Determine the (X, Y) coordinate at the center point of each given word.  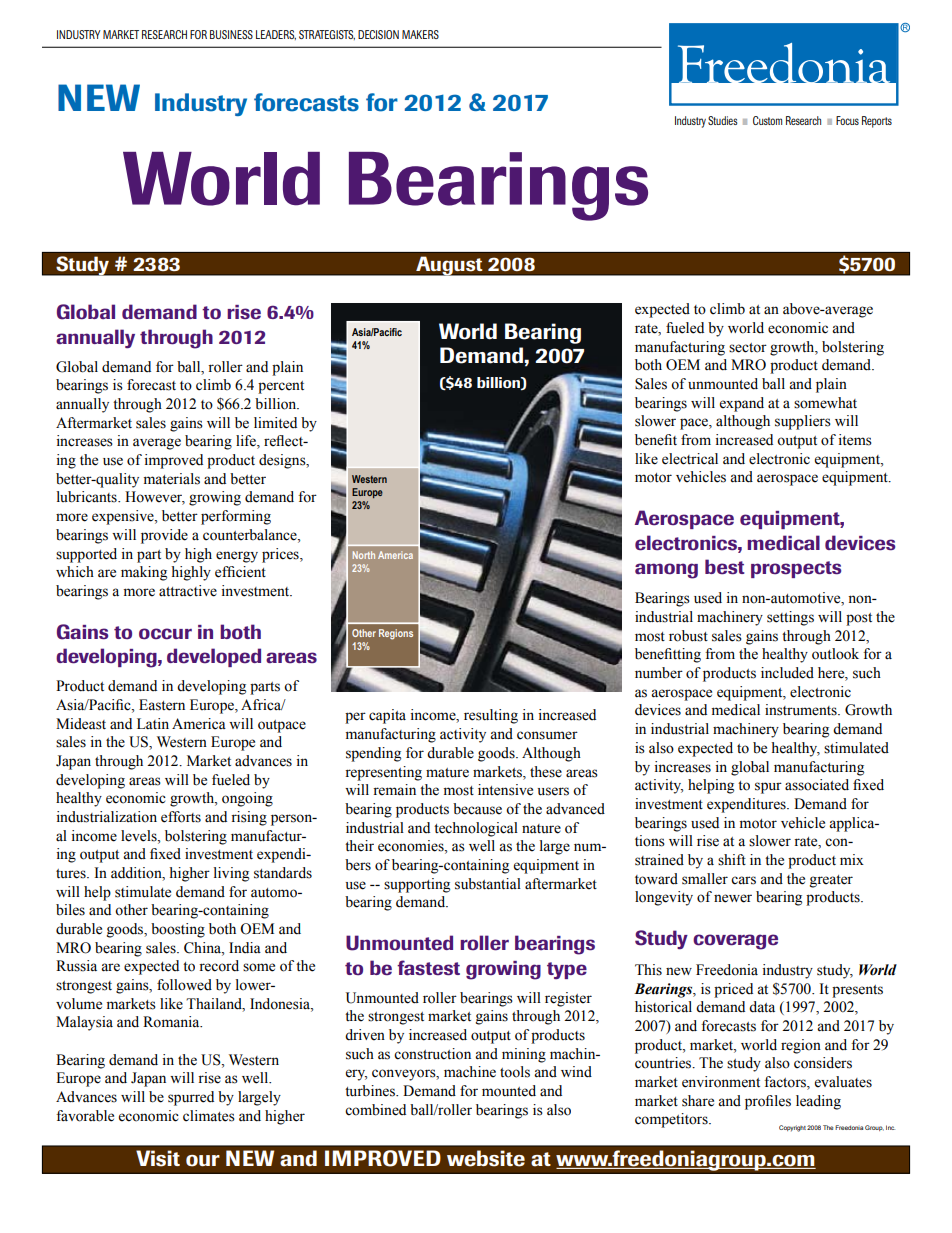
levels (140, 836)
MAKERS (420, 34)
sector (748, 348)
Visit (158, 1158)
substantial (488, 884)
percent (281, 387)
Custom (767, 120)
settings (790, 618)
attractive (188, 591)
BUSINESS (231, 34)
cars (743, 880)
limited (275, 423)
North (364, 555)
